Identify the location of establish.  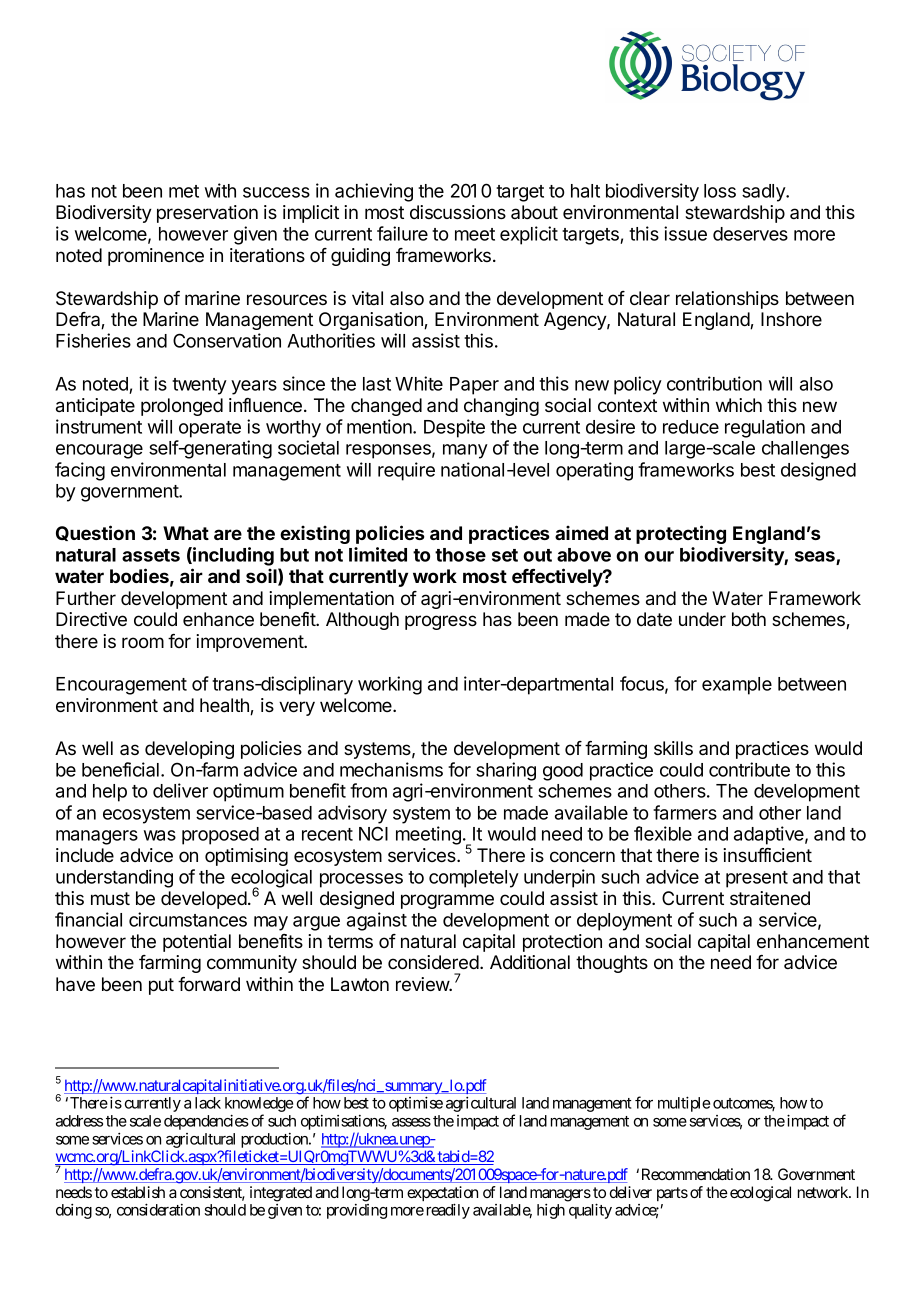
(138, 1192).
